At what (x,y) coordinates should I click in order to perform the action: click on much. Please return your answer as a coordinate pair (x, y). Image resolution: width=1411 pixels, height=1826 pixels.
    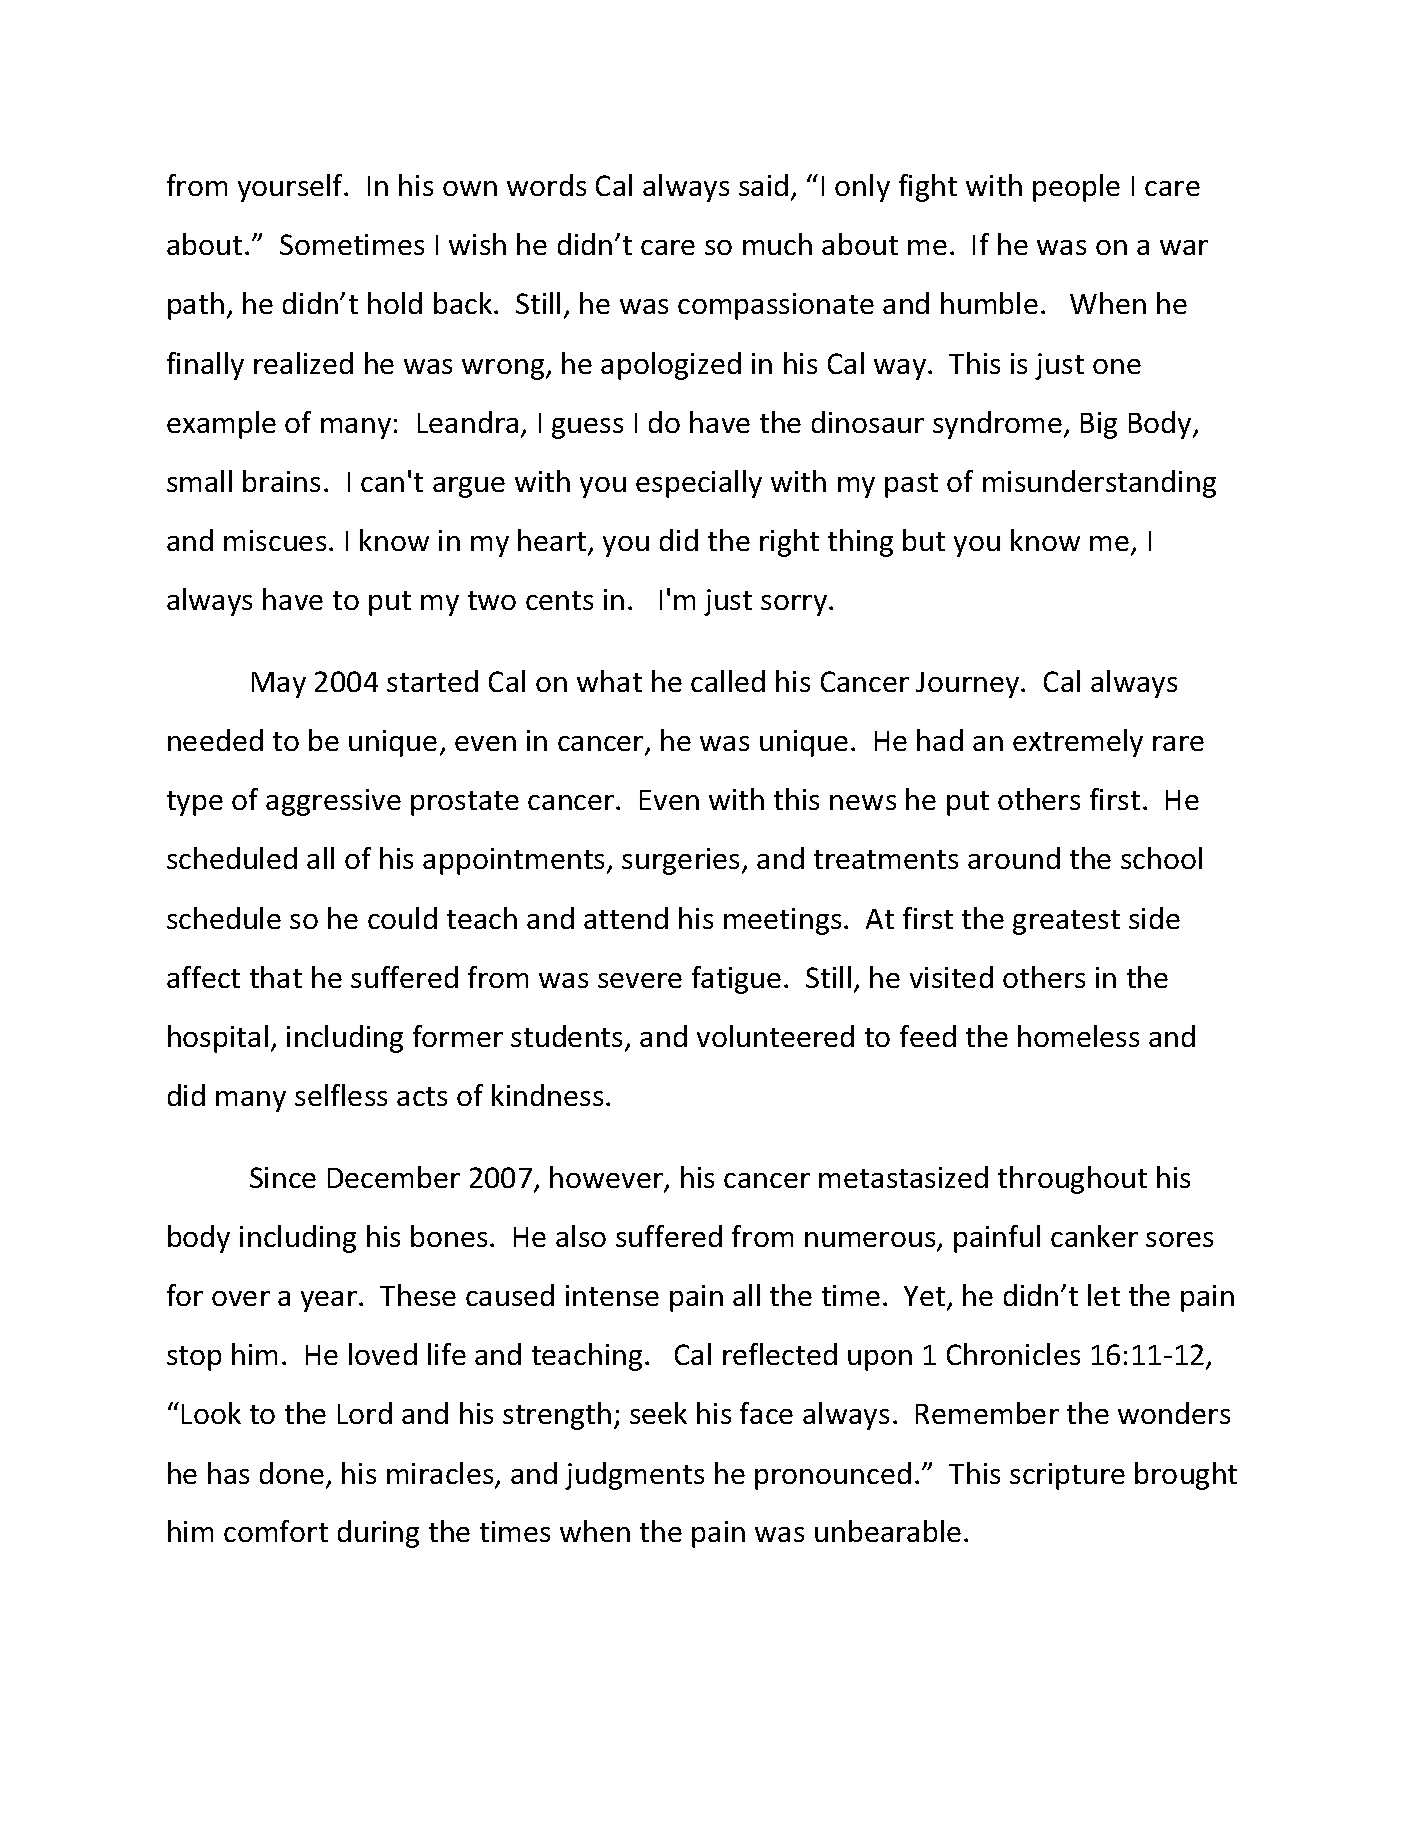
    Looking at the image, I should click on (777, 244).
